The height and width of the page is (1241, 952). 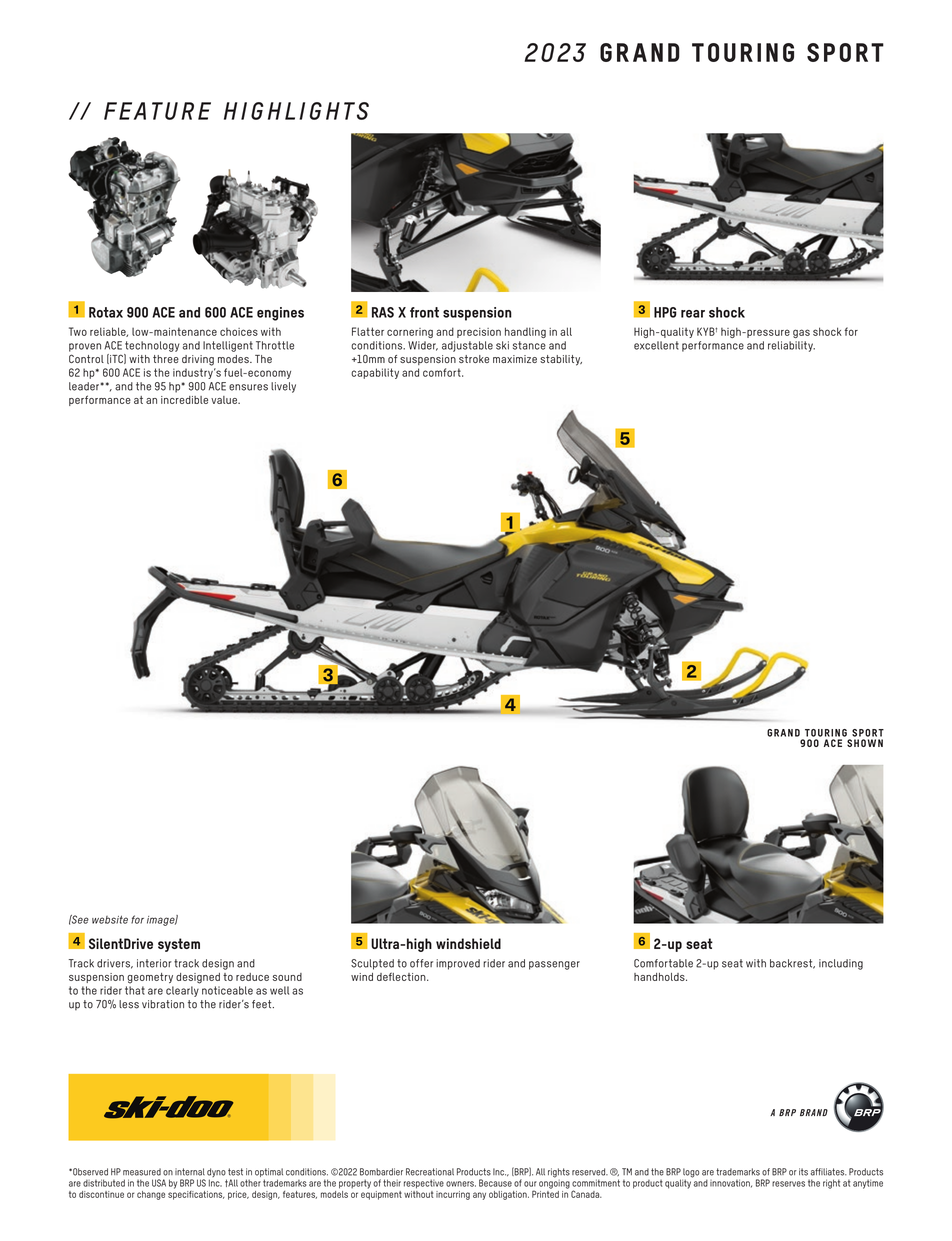 What do you see at coordinates (479, 333) in the page?
I see `precision` at bounding box center [479, 333].
